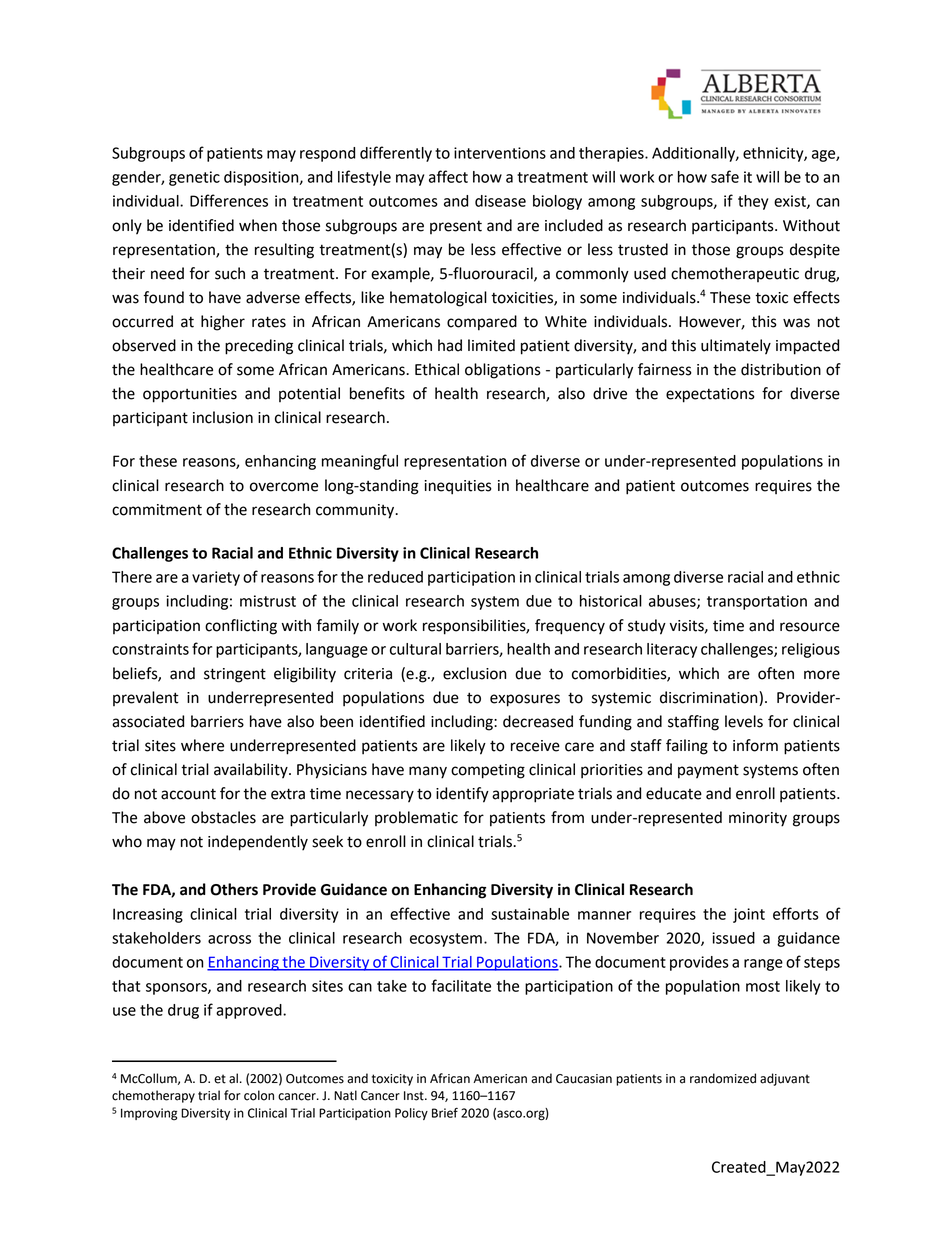  I want to click on exclusion, so click(474, 673).
